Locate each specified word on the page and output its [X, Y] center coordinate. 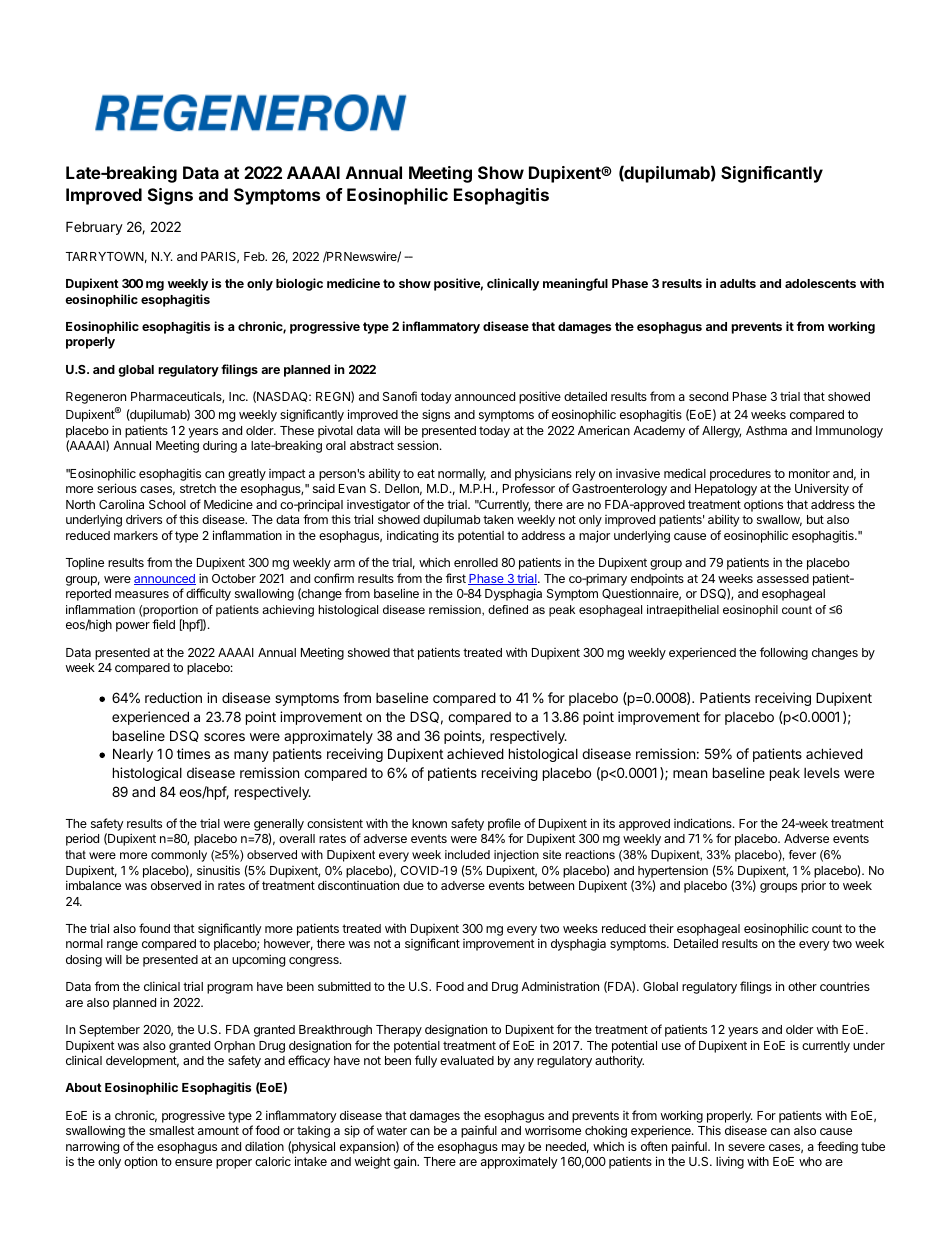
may [513, 1149]
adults [738, 283]
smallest [172, 1130]
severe [746, 1147]
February [94, 228]
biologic [299, 284]
